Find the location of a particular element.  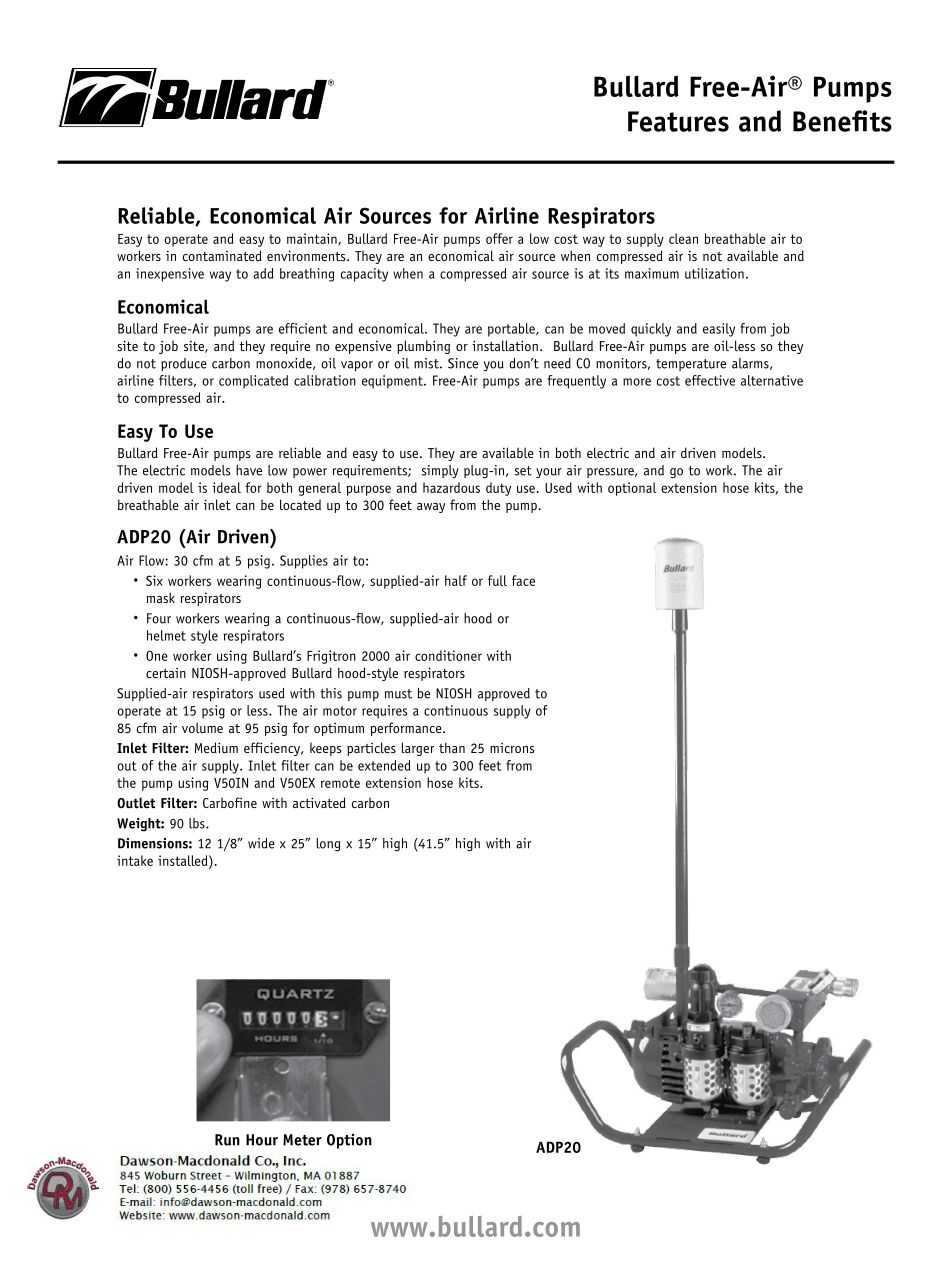

conditioner is located at coordinates (448, 655).
